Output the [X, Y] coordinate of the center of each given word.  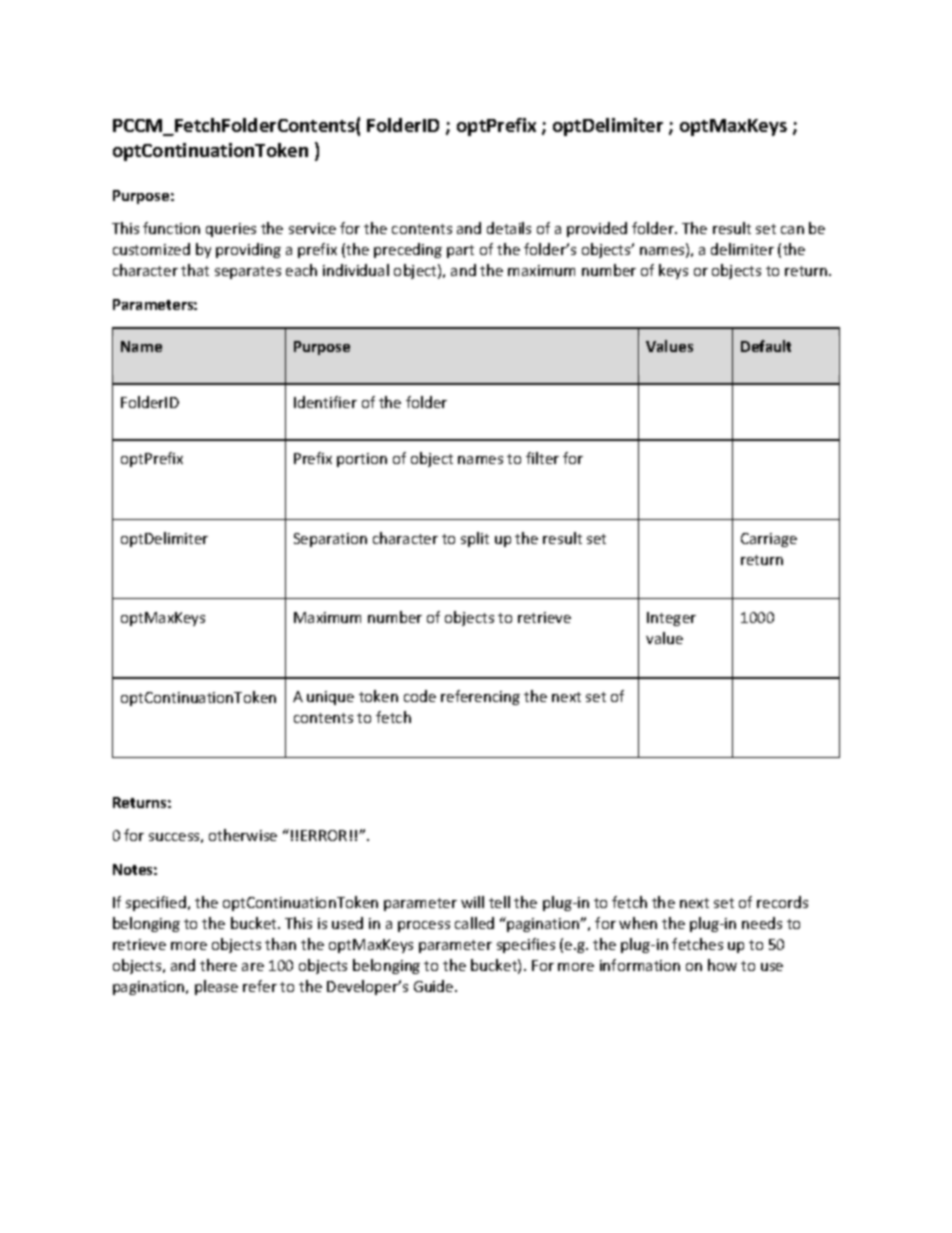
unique [330, 698]
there [218, 965]
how [722, 965]
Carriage [769, 540]
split [475, 539]
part [460, 251]
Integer [671, 619]
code [420, 696]
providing [248, 250]
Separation [330, 540]
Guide [435, 986]
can [792, 230]
